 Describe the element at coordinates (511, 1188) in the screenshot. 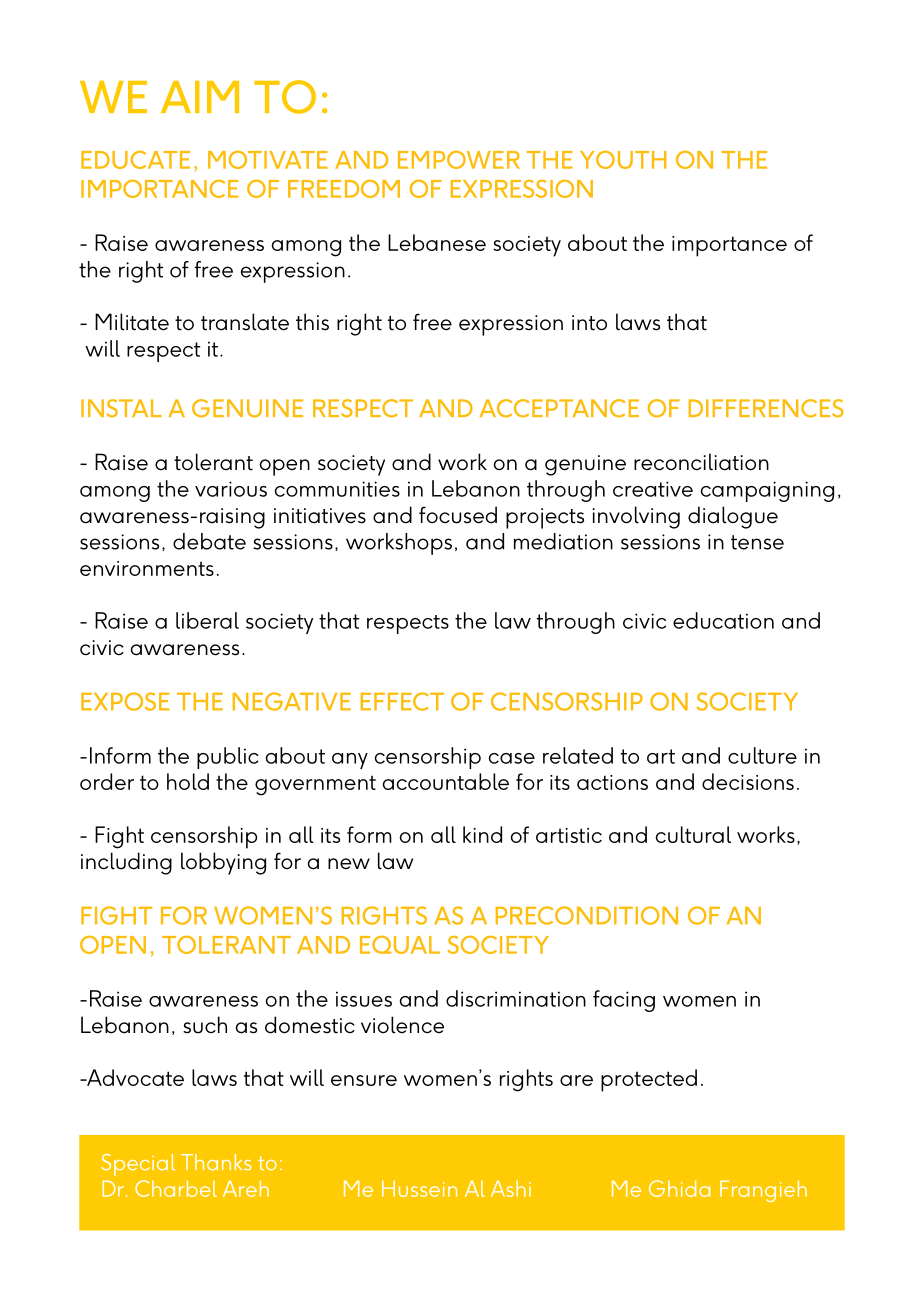

I see `Ashi` at that location.
